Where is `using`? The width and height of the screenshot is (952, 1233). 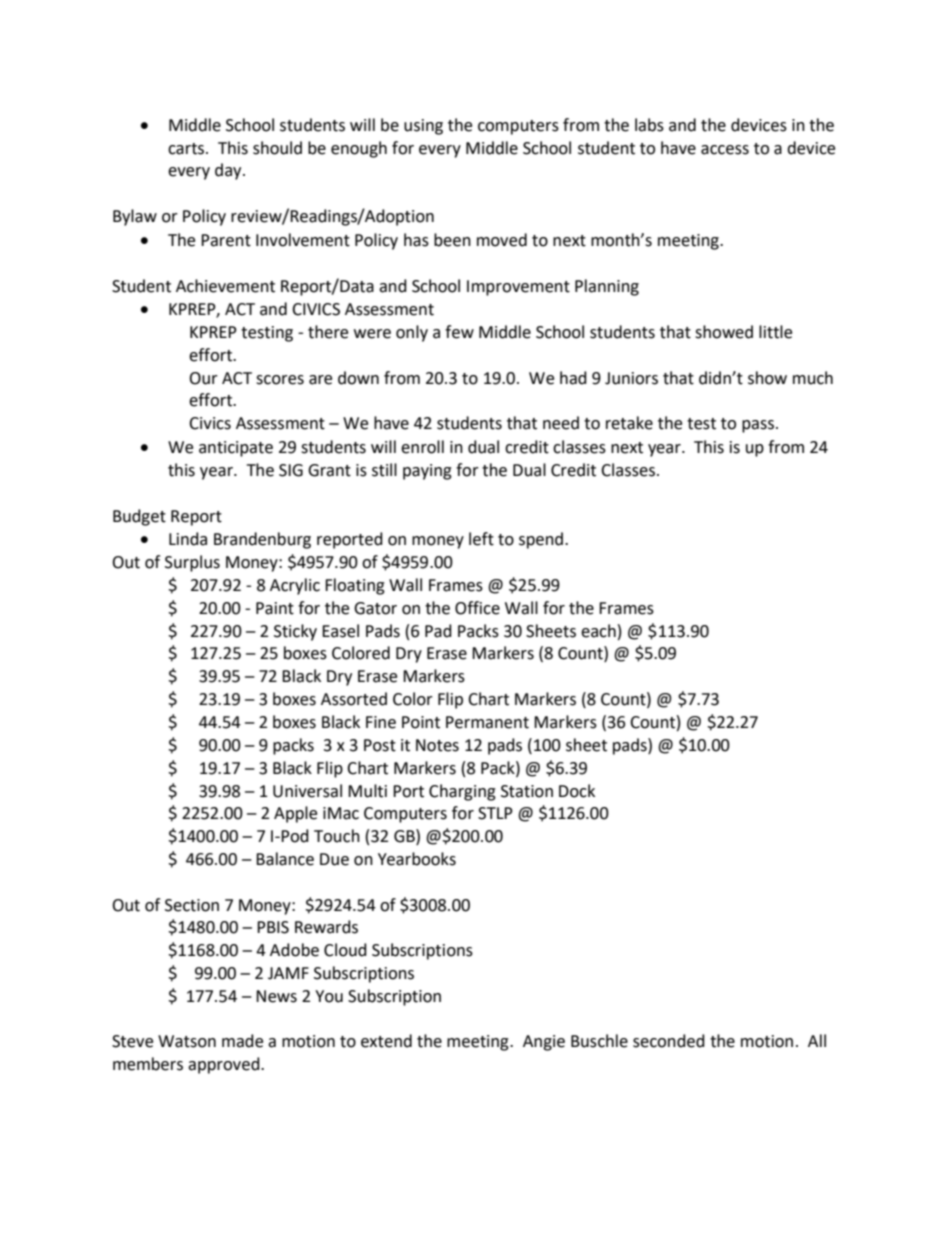 using is located at coordinates (423, 127).
